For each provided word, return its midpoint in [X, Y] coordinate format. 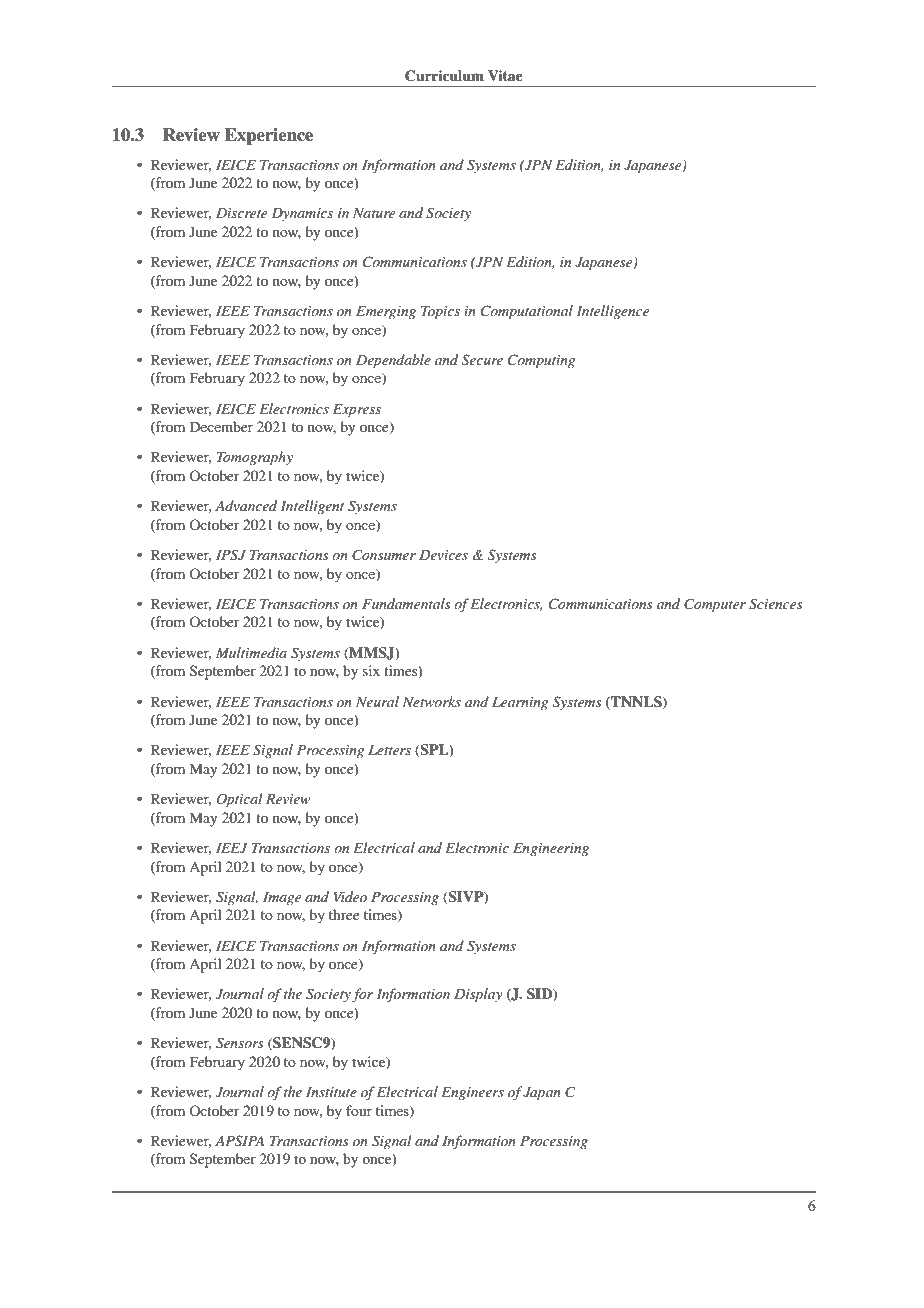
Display [478, 995]
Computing [541, 361]
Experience [269, 136]
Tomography [255, 458]
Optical [239, 800]
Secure [482, 360]
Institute [331, 1092]
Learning [520, 703]
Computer [715, 605]
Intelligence [613, 312]
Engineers [472, 1093]
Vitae [505, 75]
